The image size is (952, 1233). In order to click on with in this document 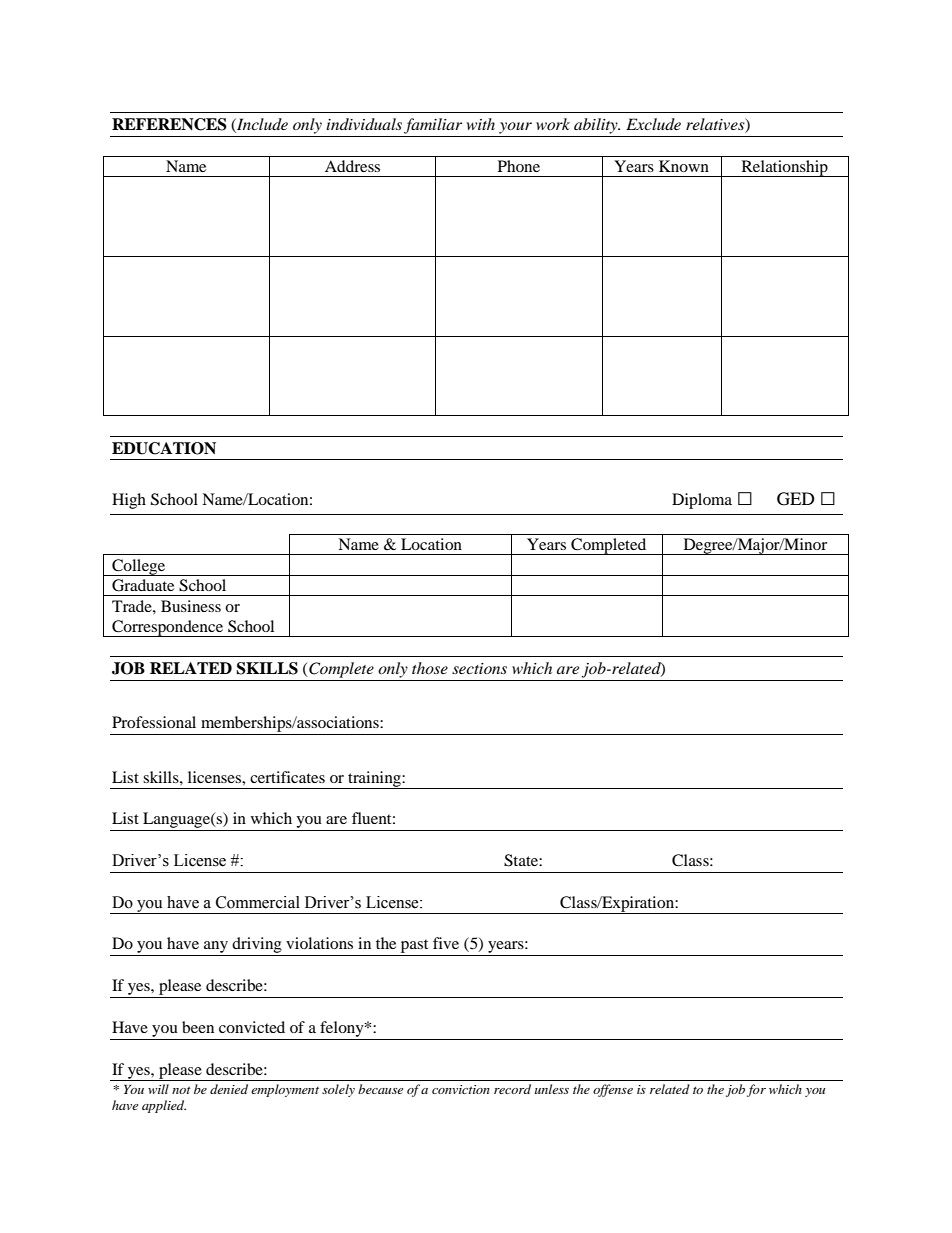, I will do `click(481, 124)`.
